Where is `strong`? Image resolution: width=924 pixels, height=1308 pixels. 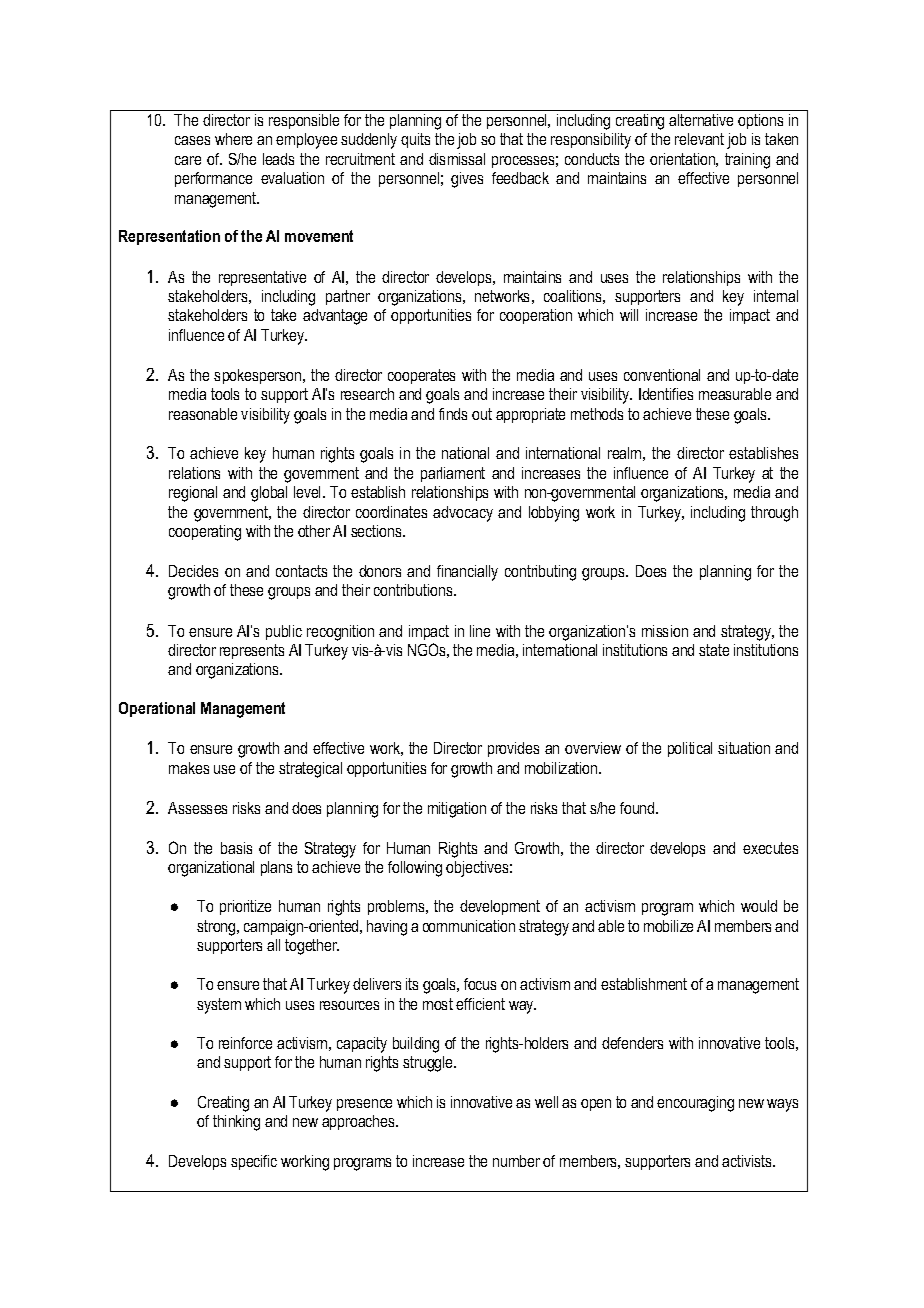
strong is located at coordinates (217, 928).
